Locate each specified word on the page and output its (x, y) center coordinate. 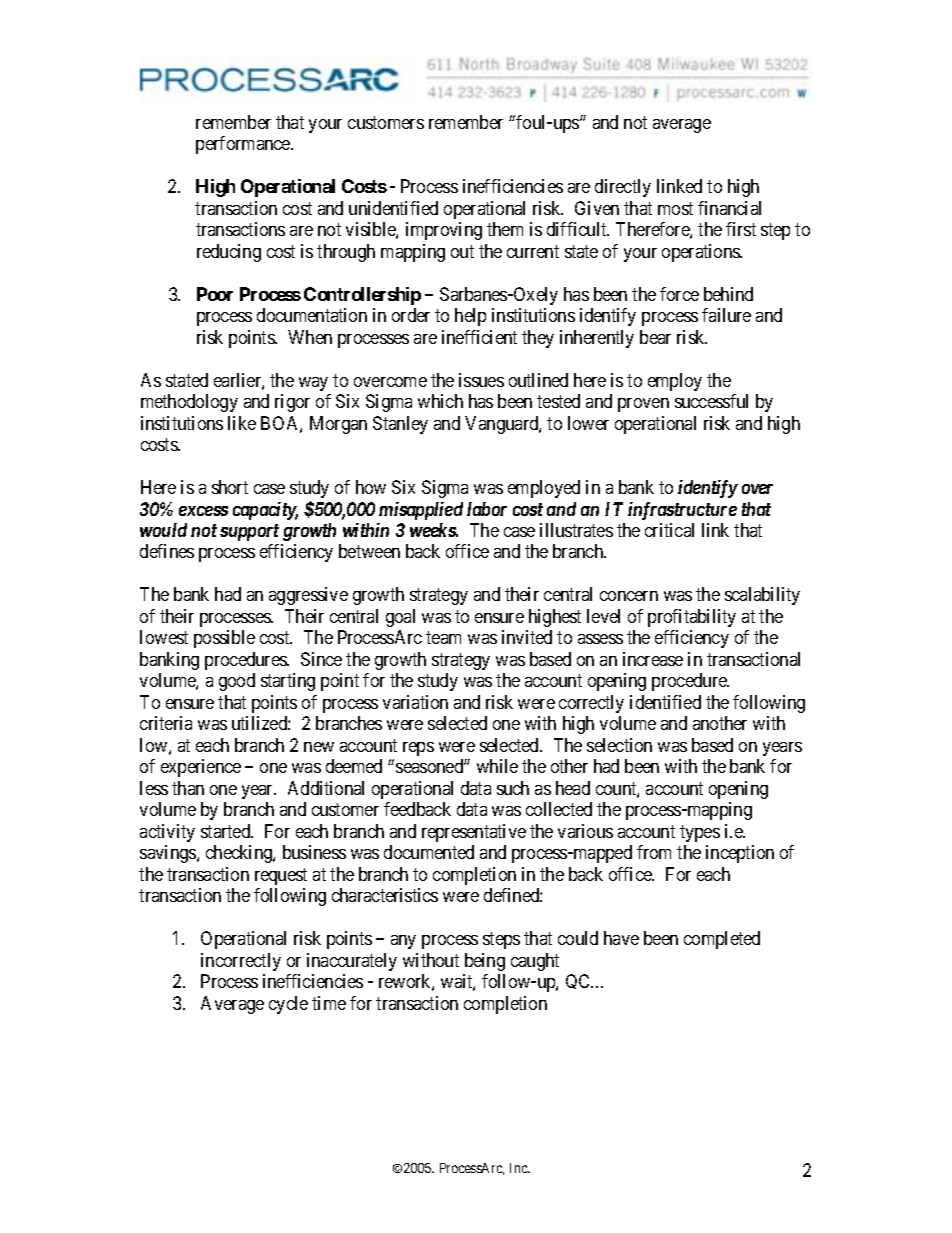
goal (400, 618)
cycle (288, 1005)
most (675, 208)
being (485, 962)
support (249, 532)
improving (444, 231)
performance (244, 145)
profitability (692, 618)
